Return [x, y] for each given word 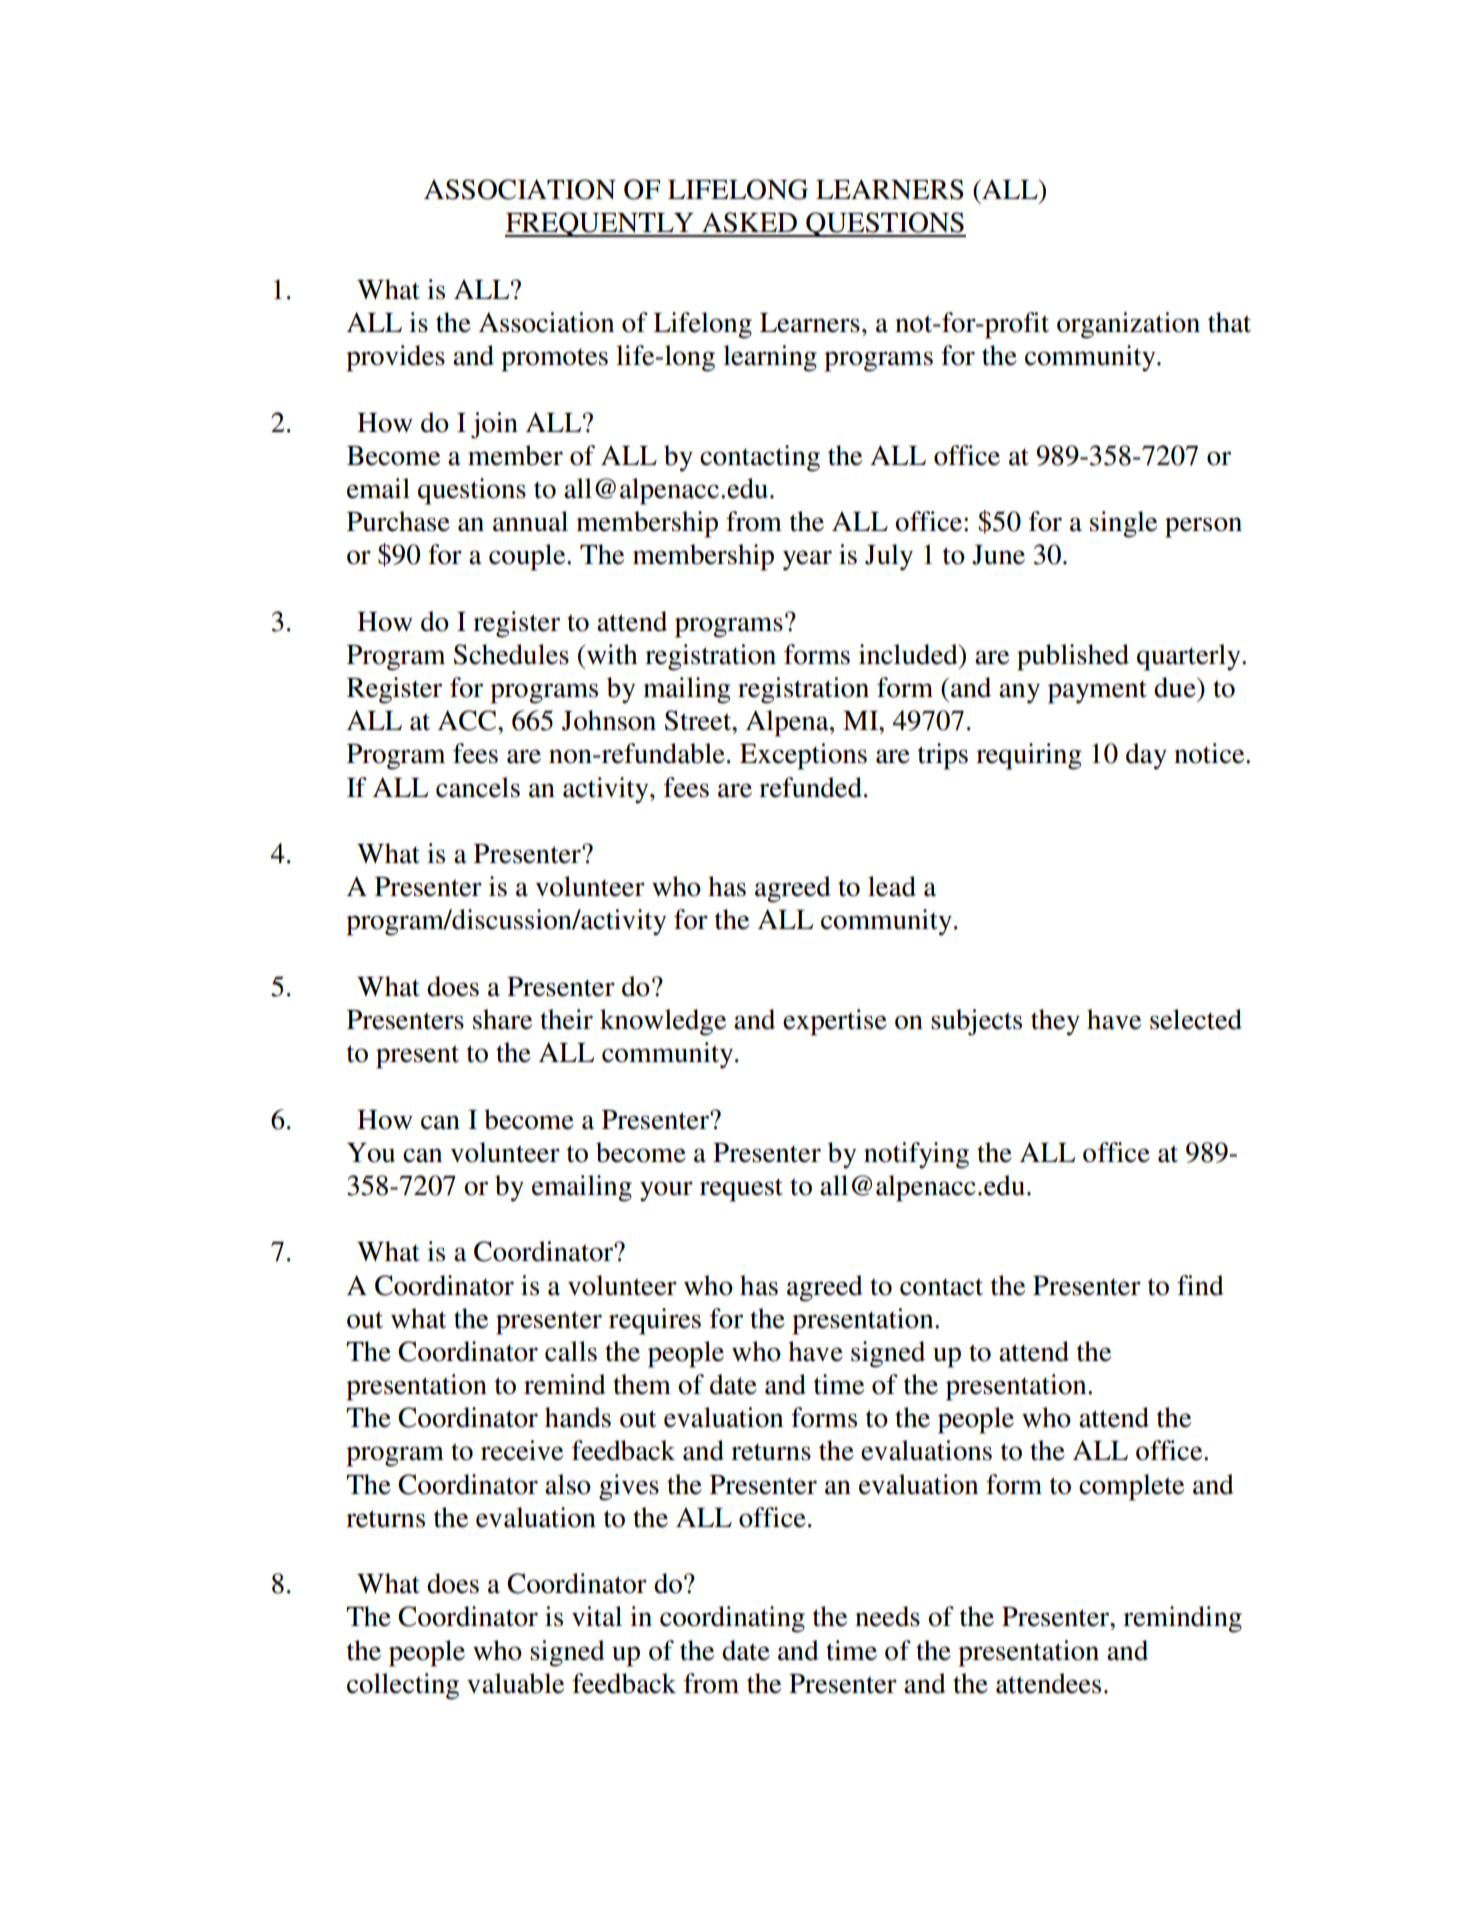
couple [528, 557]
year [807, 560]
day [1146, 756]
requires [655, 1321]
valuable [515, 1683]
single [1123, 524]
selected [1196, 1019]
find [1200, 1285]
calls [571, 1351]
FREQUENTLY [600, 224]
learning [770, 358]
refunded [810, 787]
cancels [478, 787]
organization [1128, 325]
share [502, 1019]
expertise [835, 1022]
